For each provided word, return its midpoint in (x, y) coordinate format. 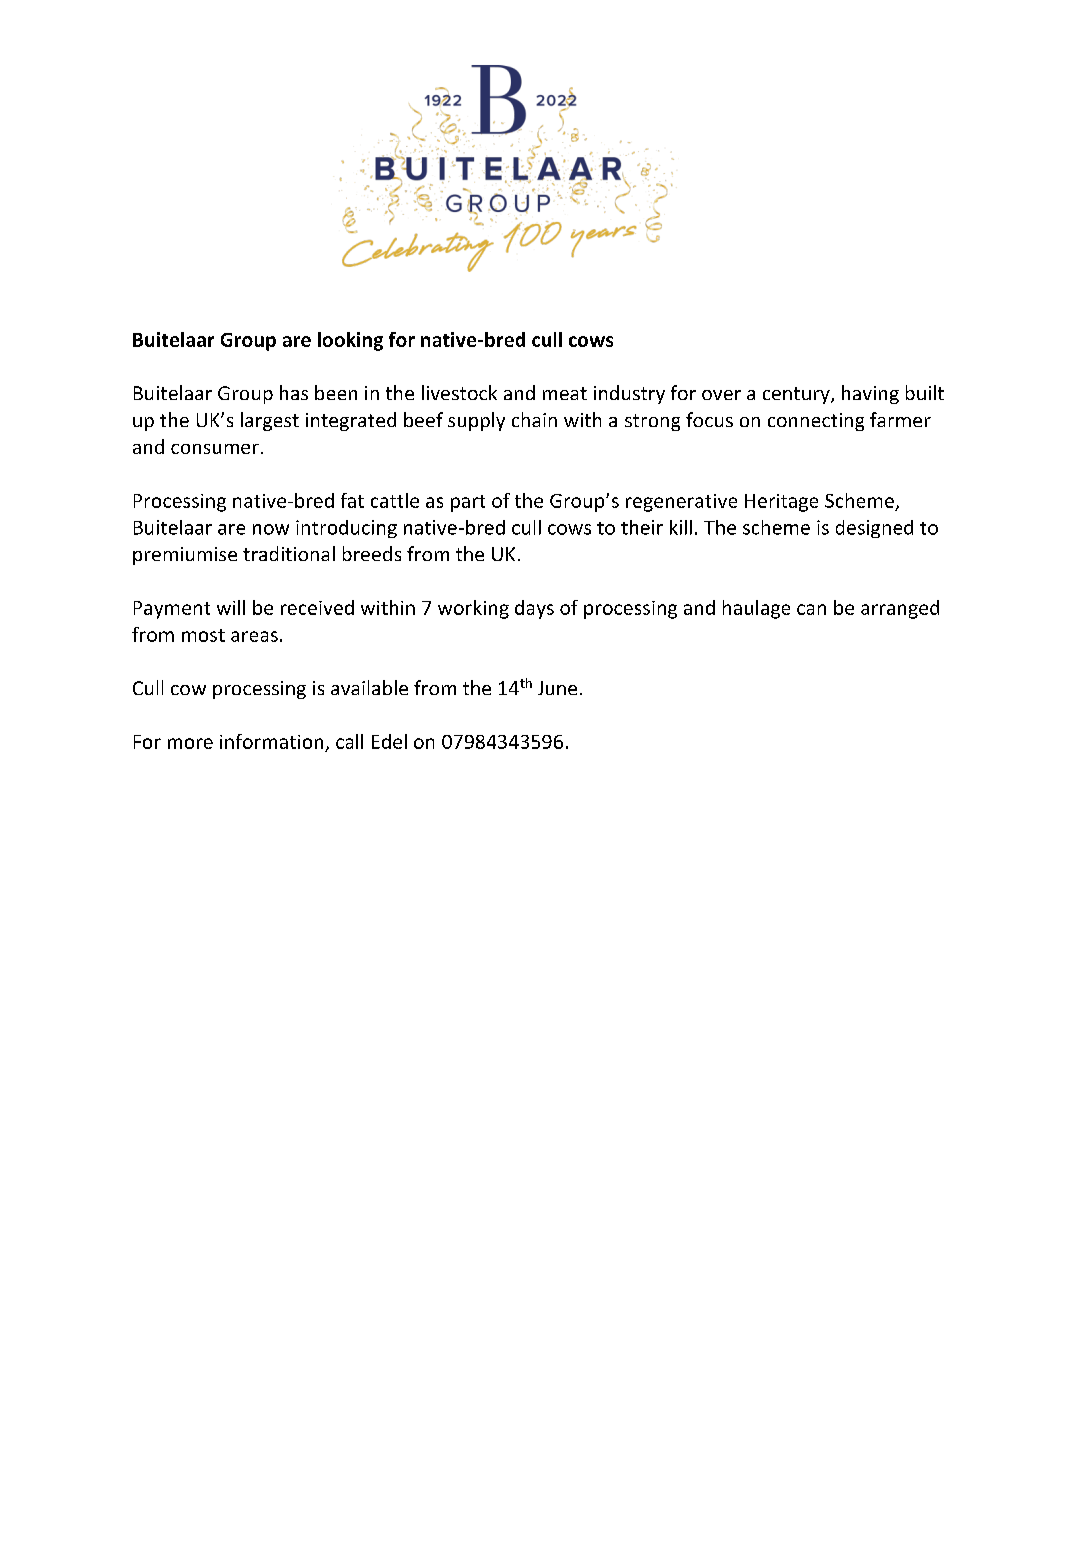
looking (350, 341)
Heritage (781, 503)
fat (352, 500)
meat (565, 393)
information (271, 741)
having (870, 394)
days (534, 609)
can (811, 609)
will (231, 607)
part (468, 503)
